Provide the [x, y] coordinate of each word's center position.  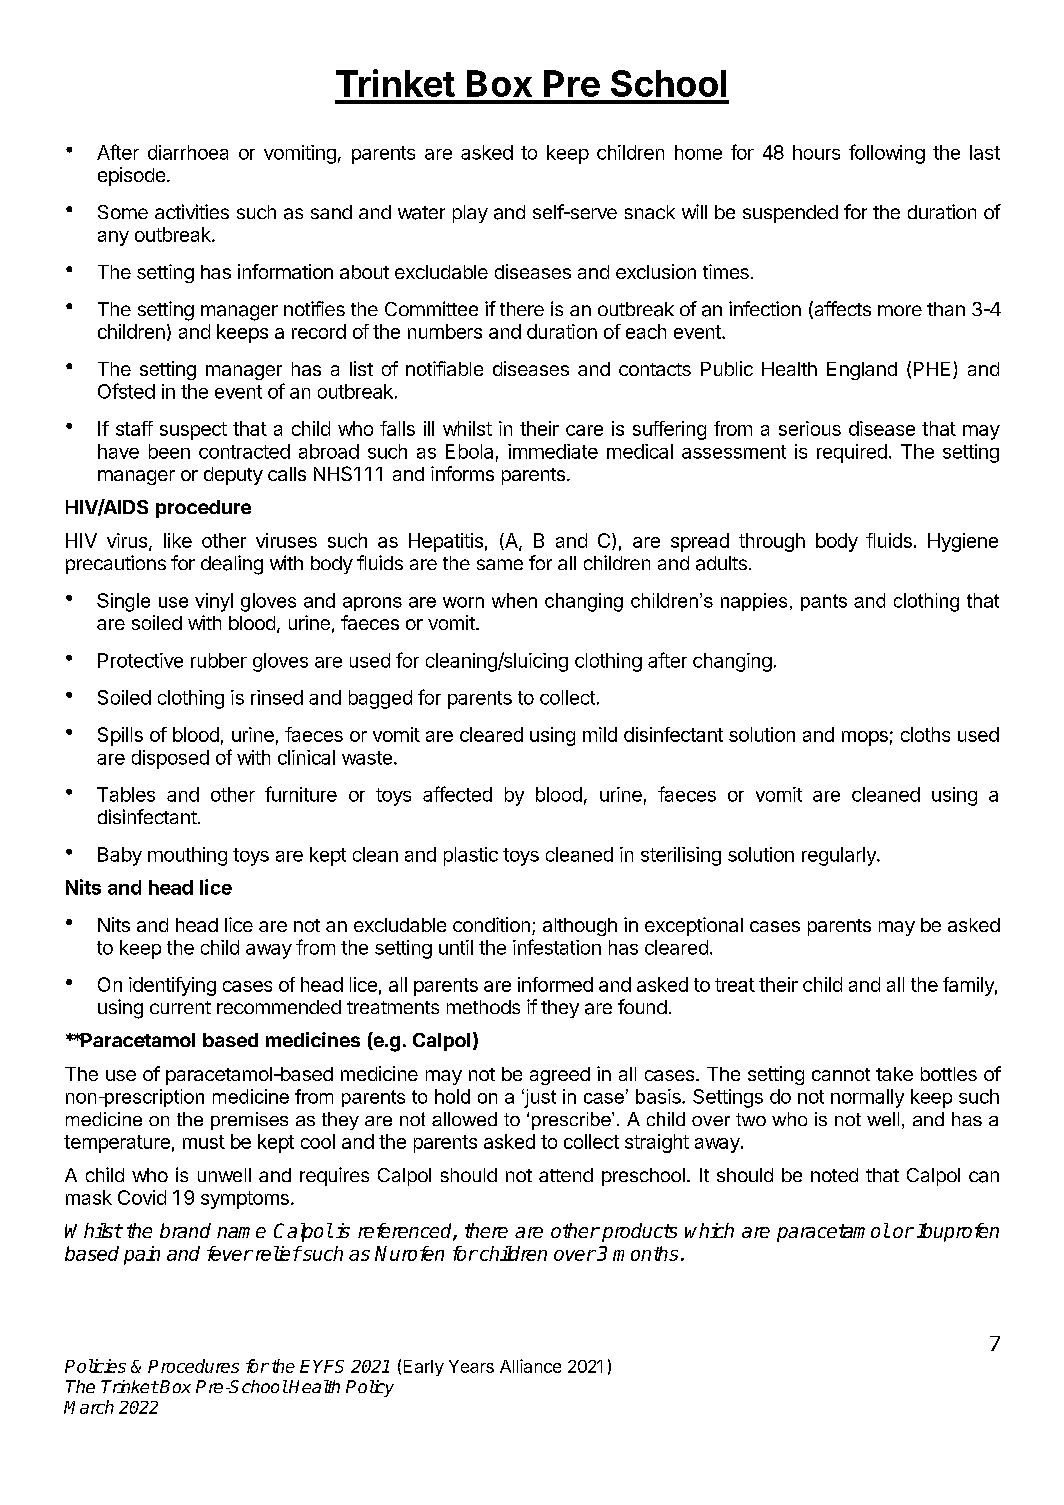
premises [249, 1121]
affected [457, 794]
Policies [95, 1366]
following [887, 154]
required [852, 453]
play [470, 214]
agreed [560, 1076]
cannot [841, 1074]
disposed [170, 759]
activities [192, 211]
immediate [553, 451]
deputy [233, 476]
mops [865, 738]
